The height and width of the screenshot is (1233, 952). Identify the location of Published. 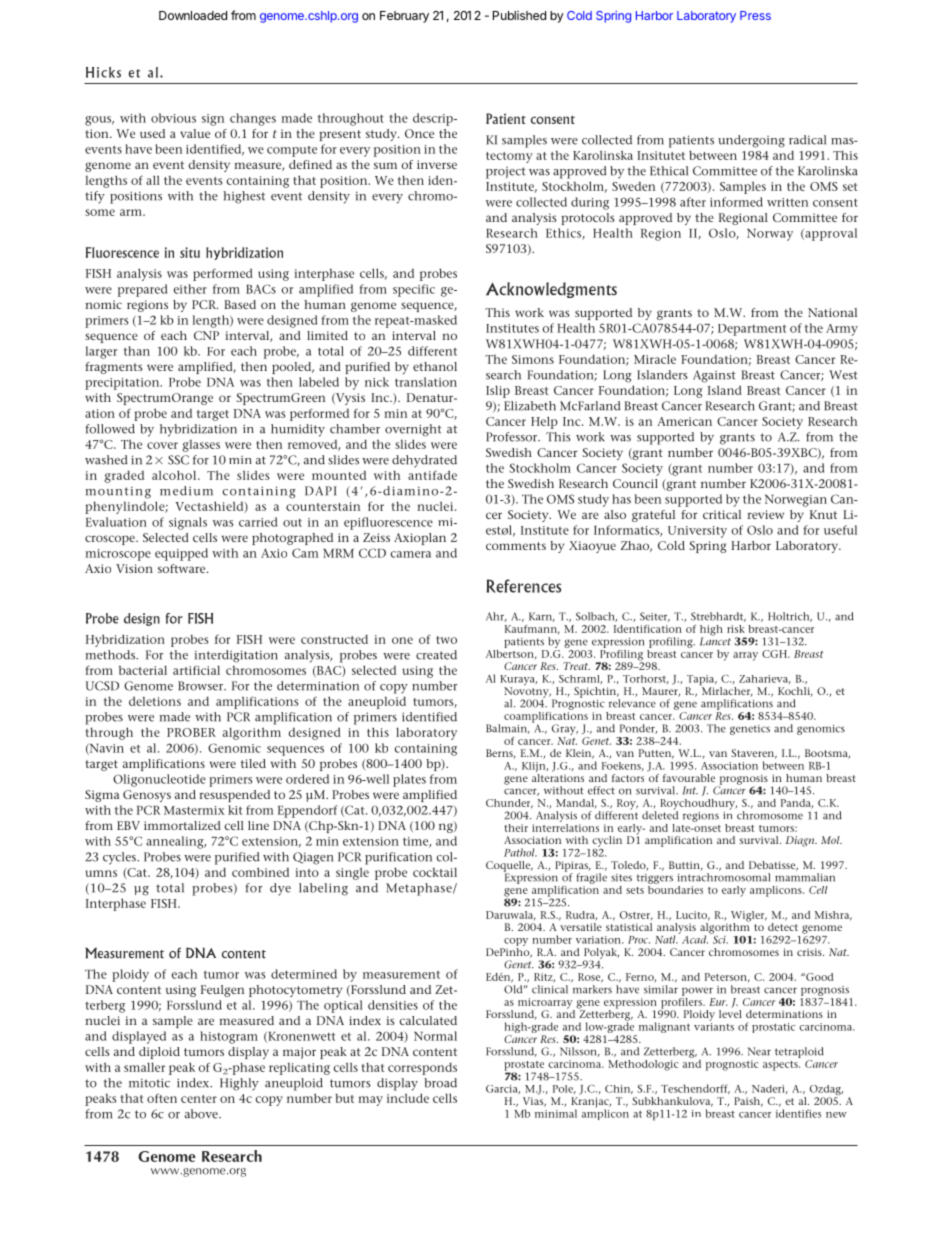
(519, 15).
